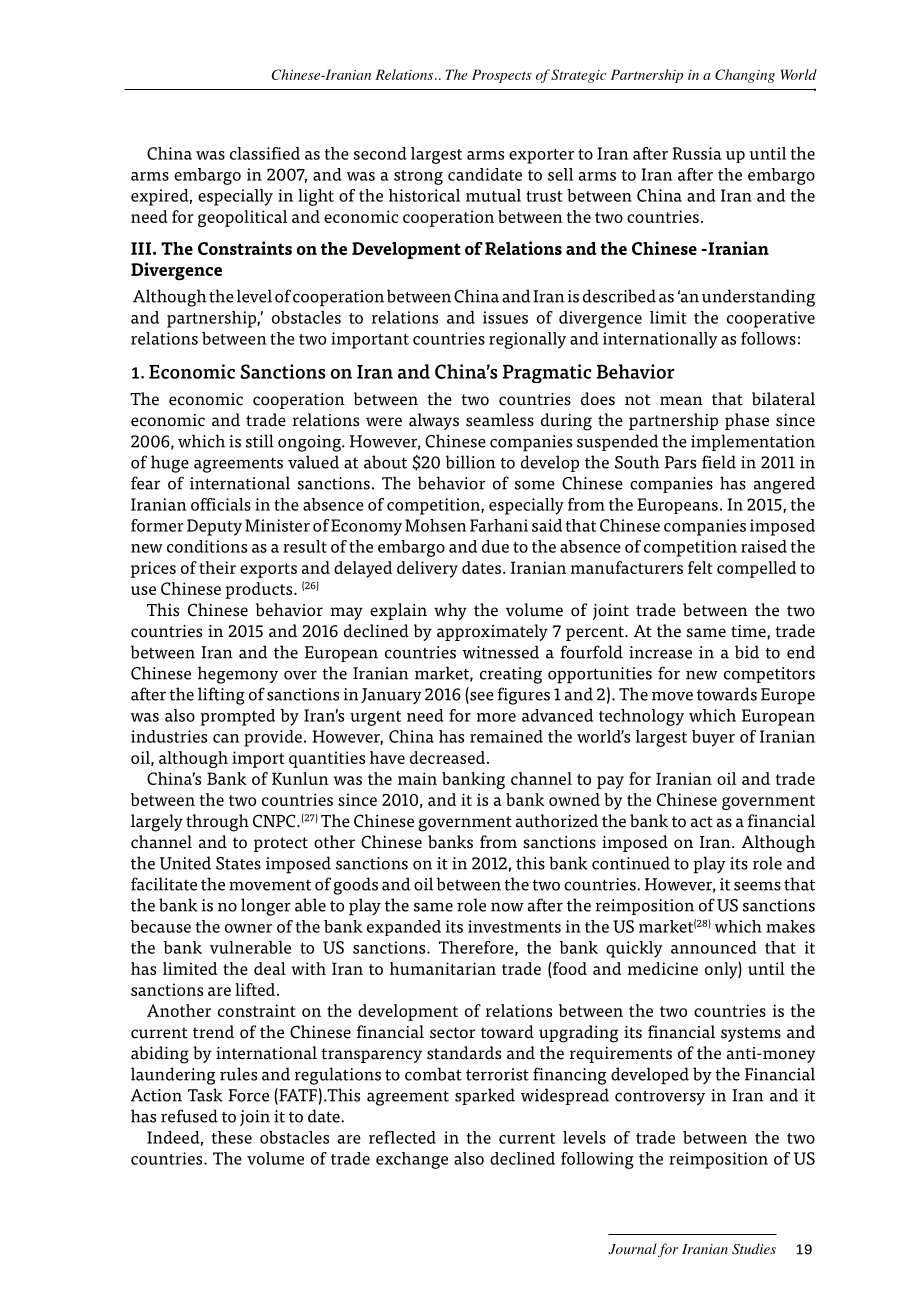  Describe the element at coordinates (749, 632) in the screenshot. I see `time` at that location.
